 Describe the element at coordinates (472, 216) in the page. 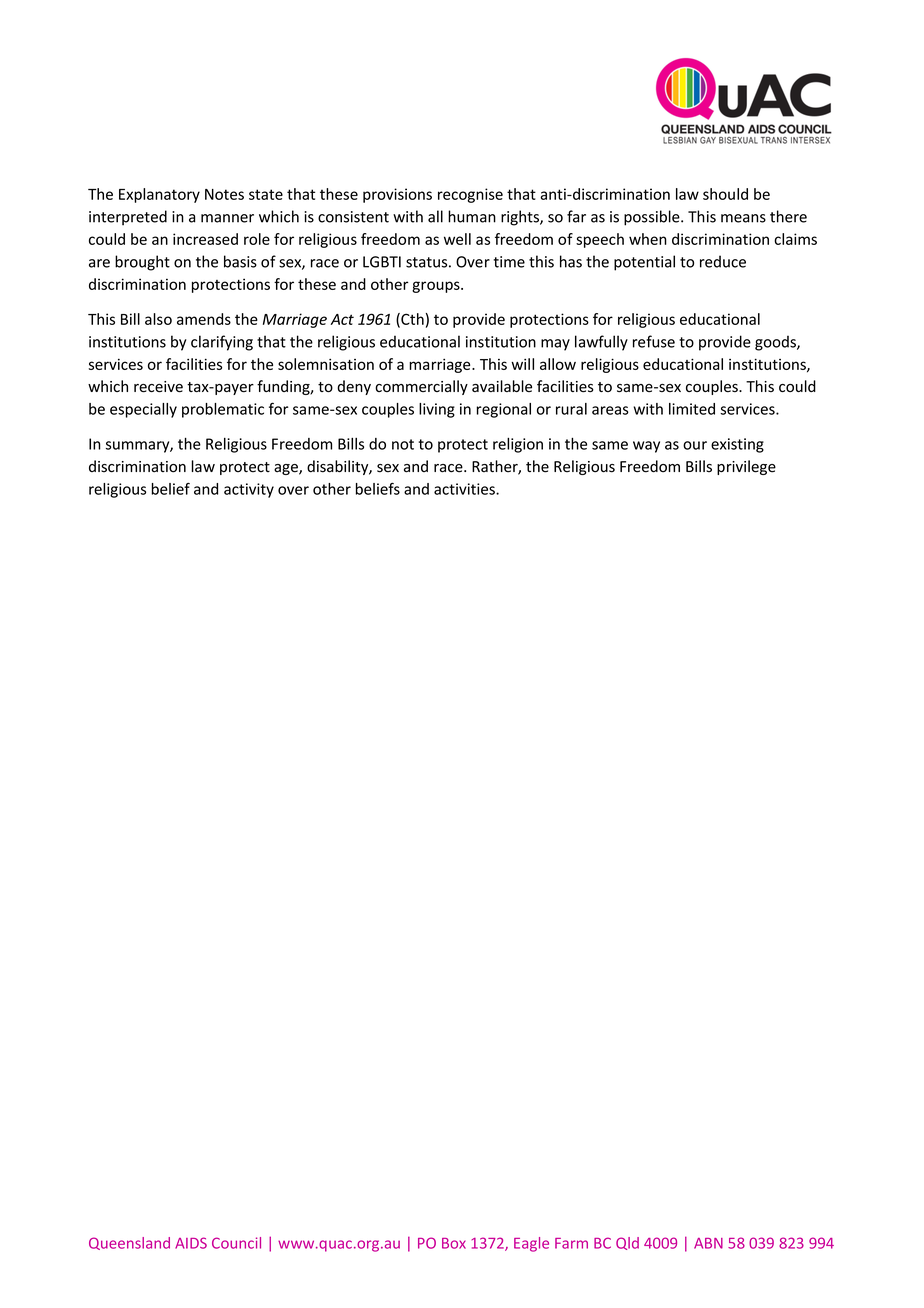

I see `human` at that location.
